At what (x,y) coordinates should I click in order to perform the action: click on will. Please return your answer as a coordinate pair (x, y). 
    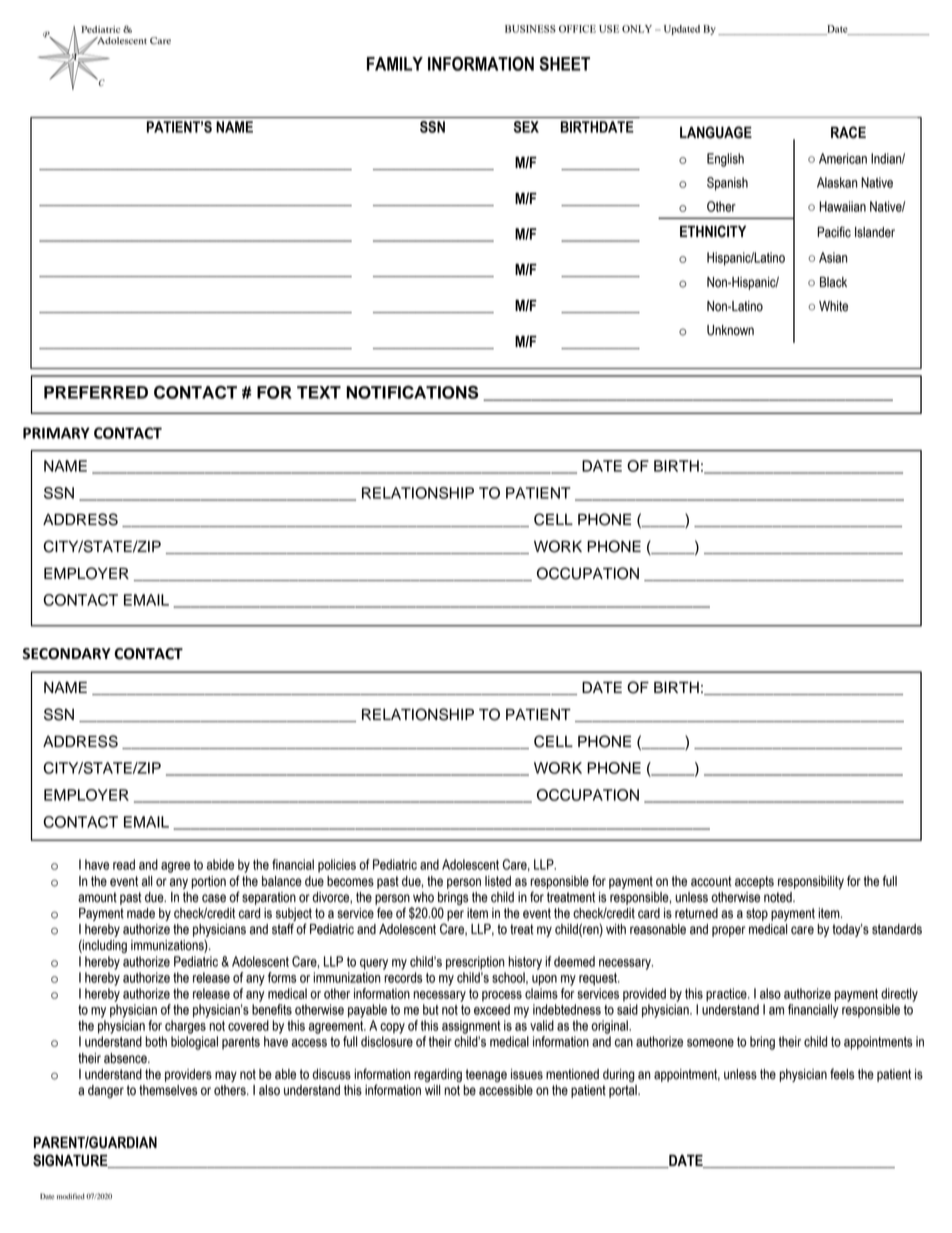
    Looking at the image, I should click on (432, 1090).
